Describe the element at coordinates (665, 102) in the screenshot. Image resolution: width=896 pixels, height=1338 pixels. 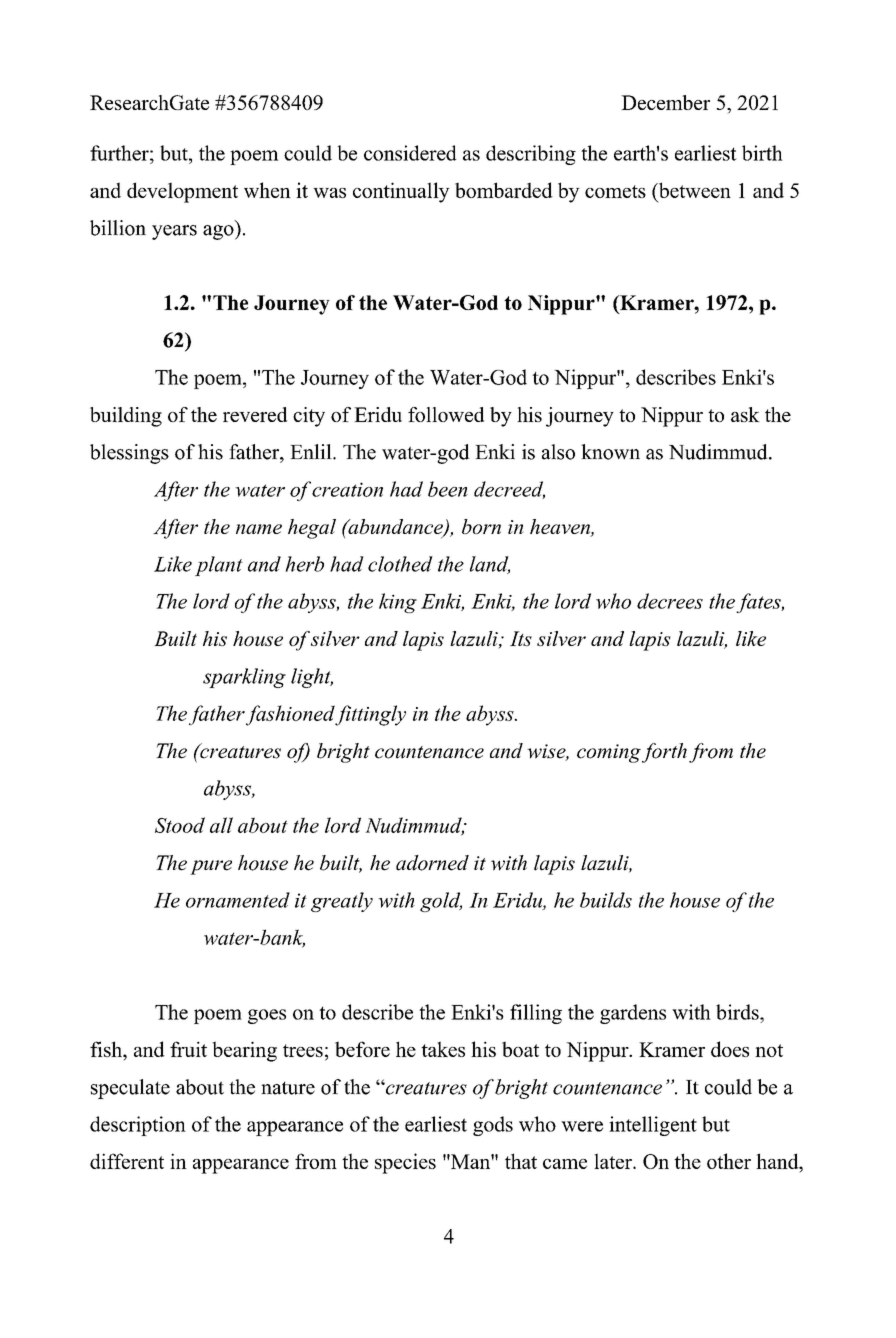
I see `December` at that location.
